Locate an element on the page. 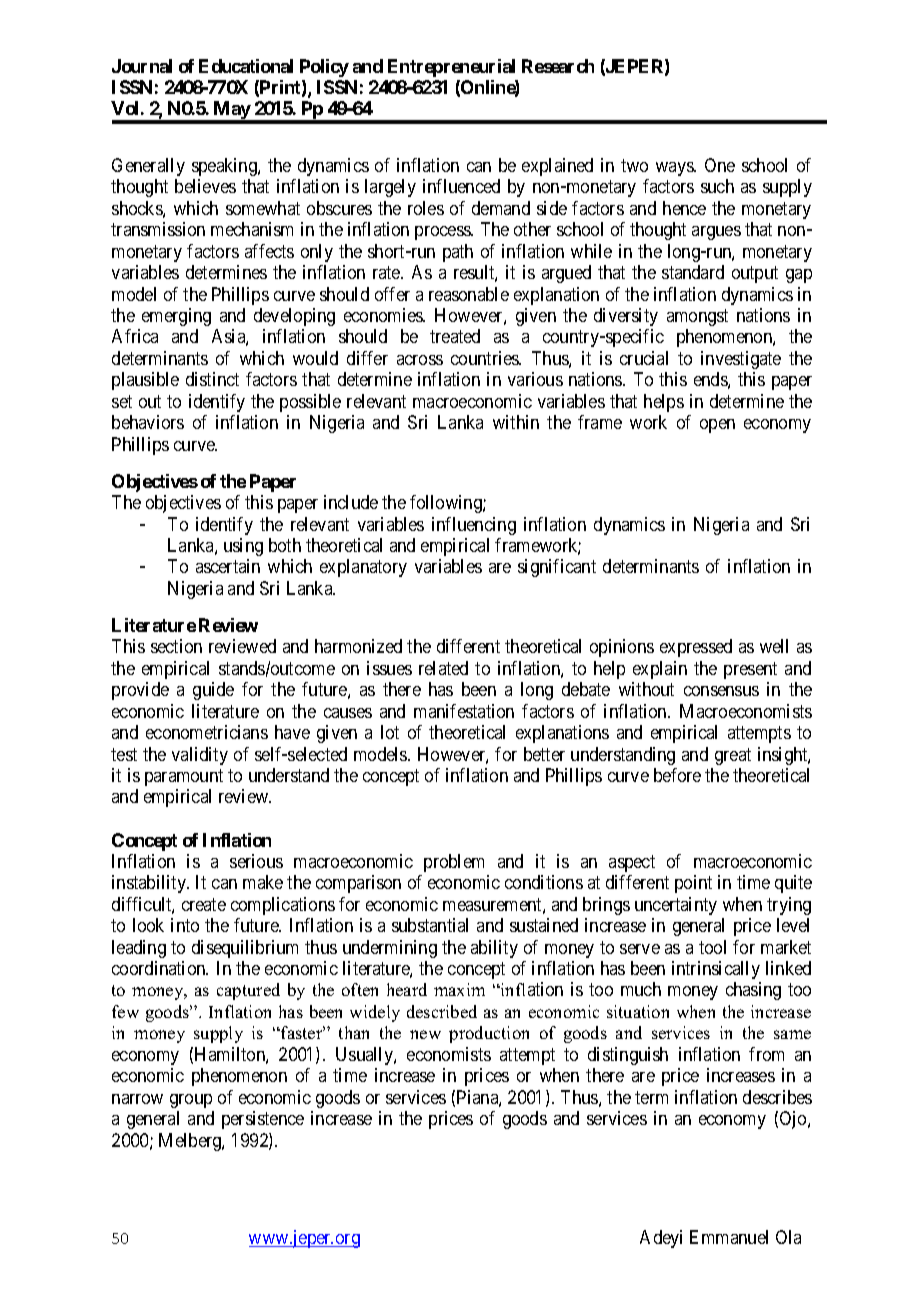  substantial is located at coordinates (430, 925).
